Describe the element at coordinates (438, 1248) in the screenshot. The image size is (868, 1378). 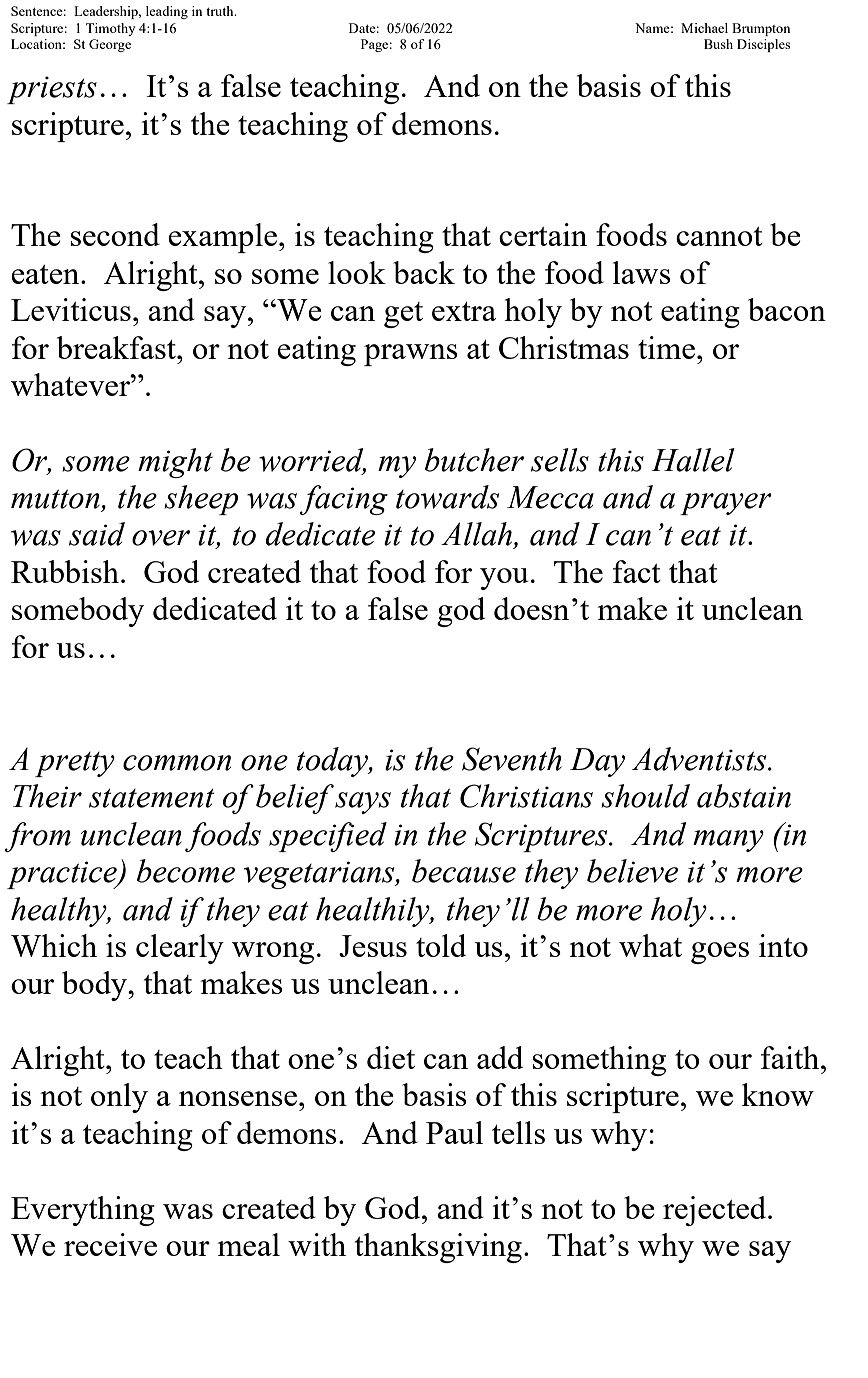
I see `thanksgiving` at that location.
